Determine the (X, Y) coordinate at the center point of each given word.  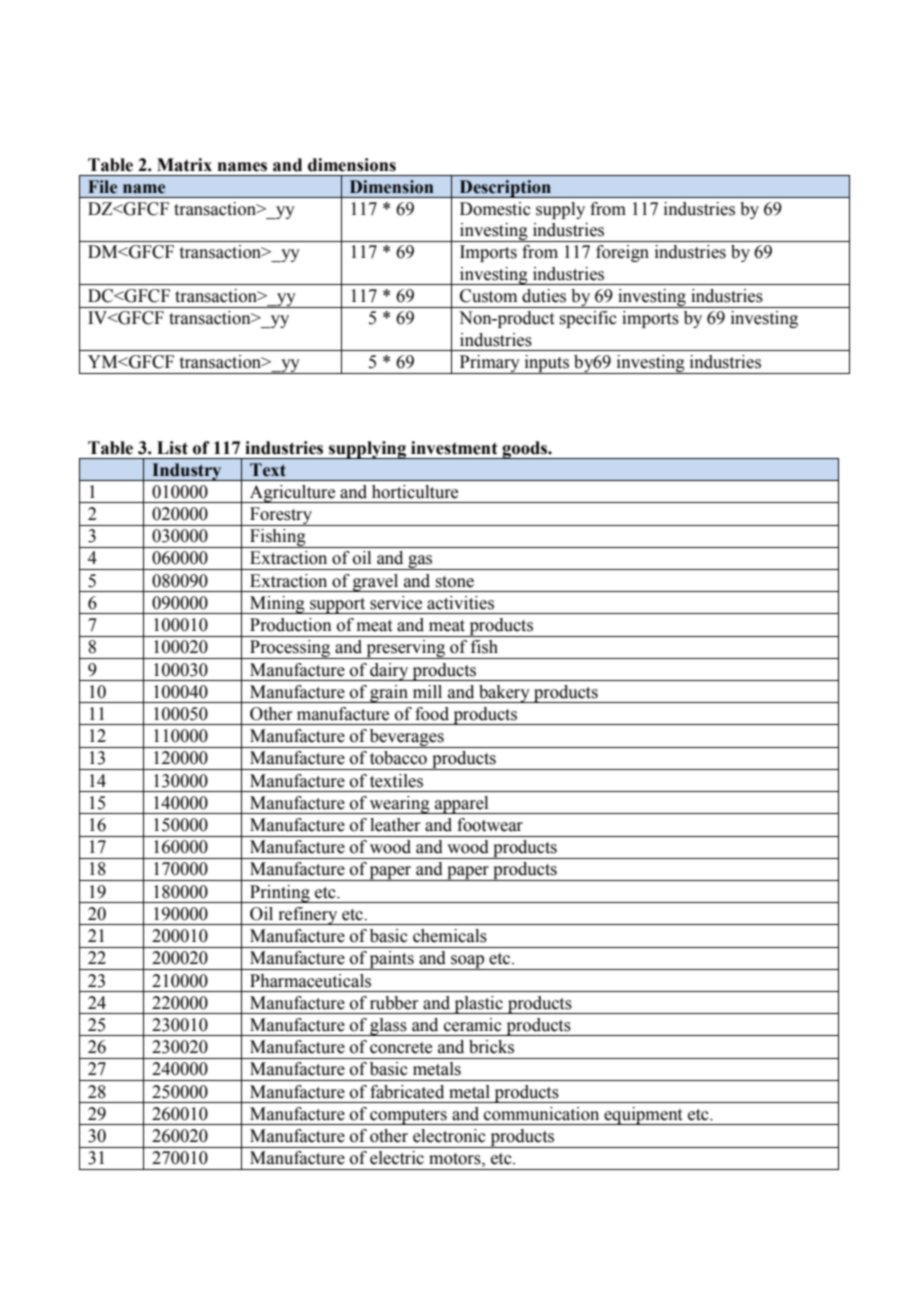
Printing (280, 894)
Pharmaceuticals (310, 981)
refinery (308, 916)
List (172, 448)
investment (454, 448)
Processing (290, 649)
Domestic (495, 209)
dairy (389, 672)
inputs (546, 364)
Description (505, 189)
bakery (504, 694)
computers (408, 1117)
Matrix (184, 165)
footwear (490, 825)
